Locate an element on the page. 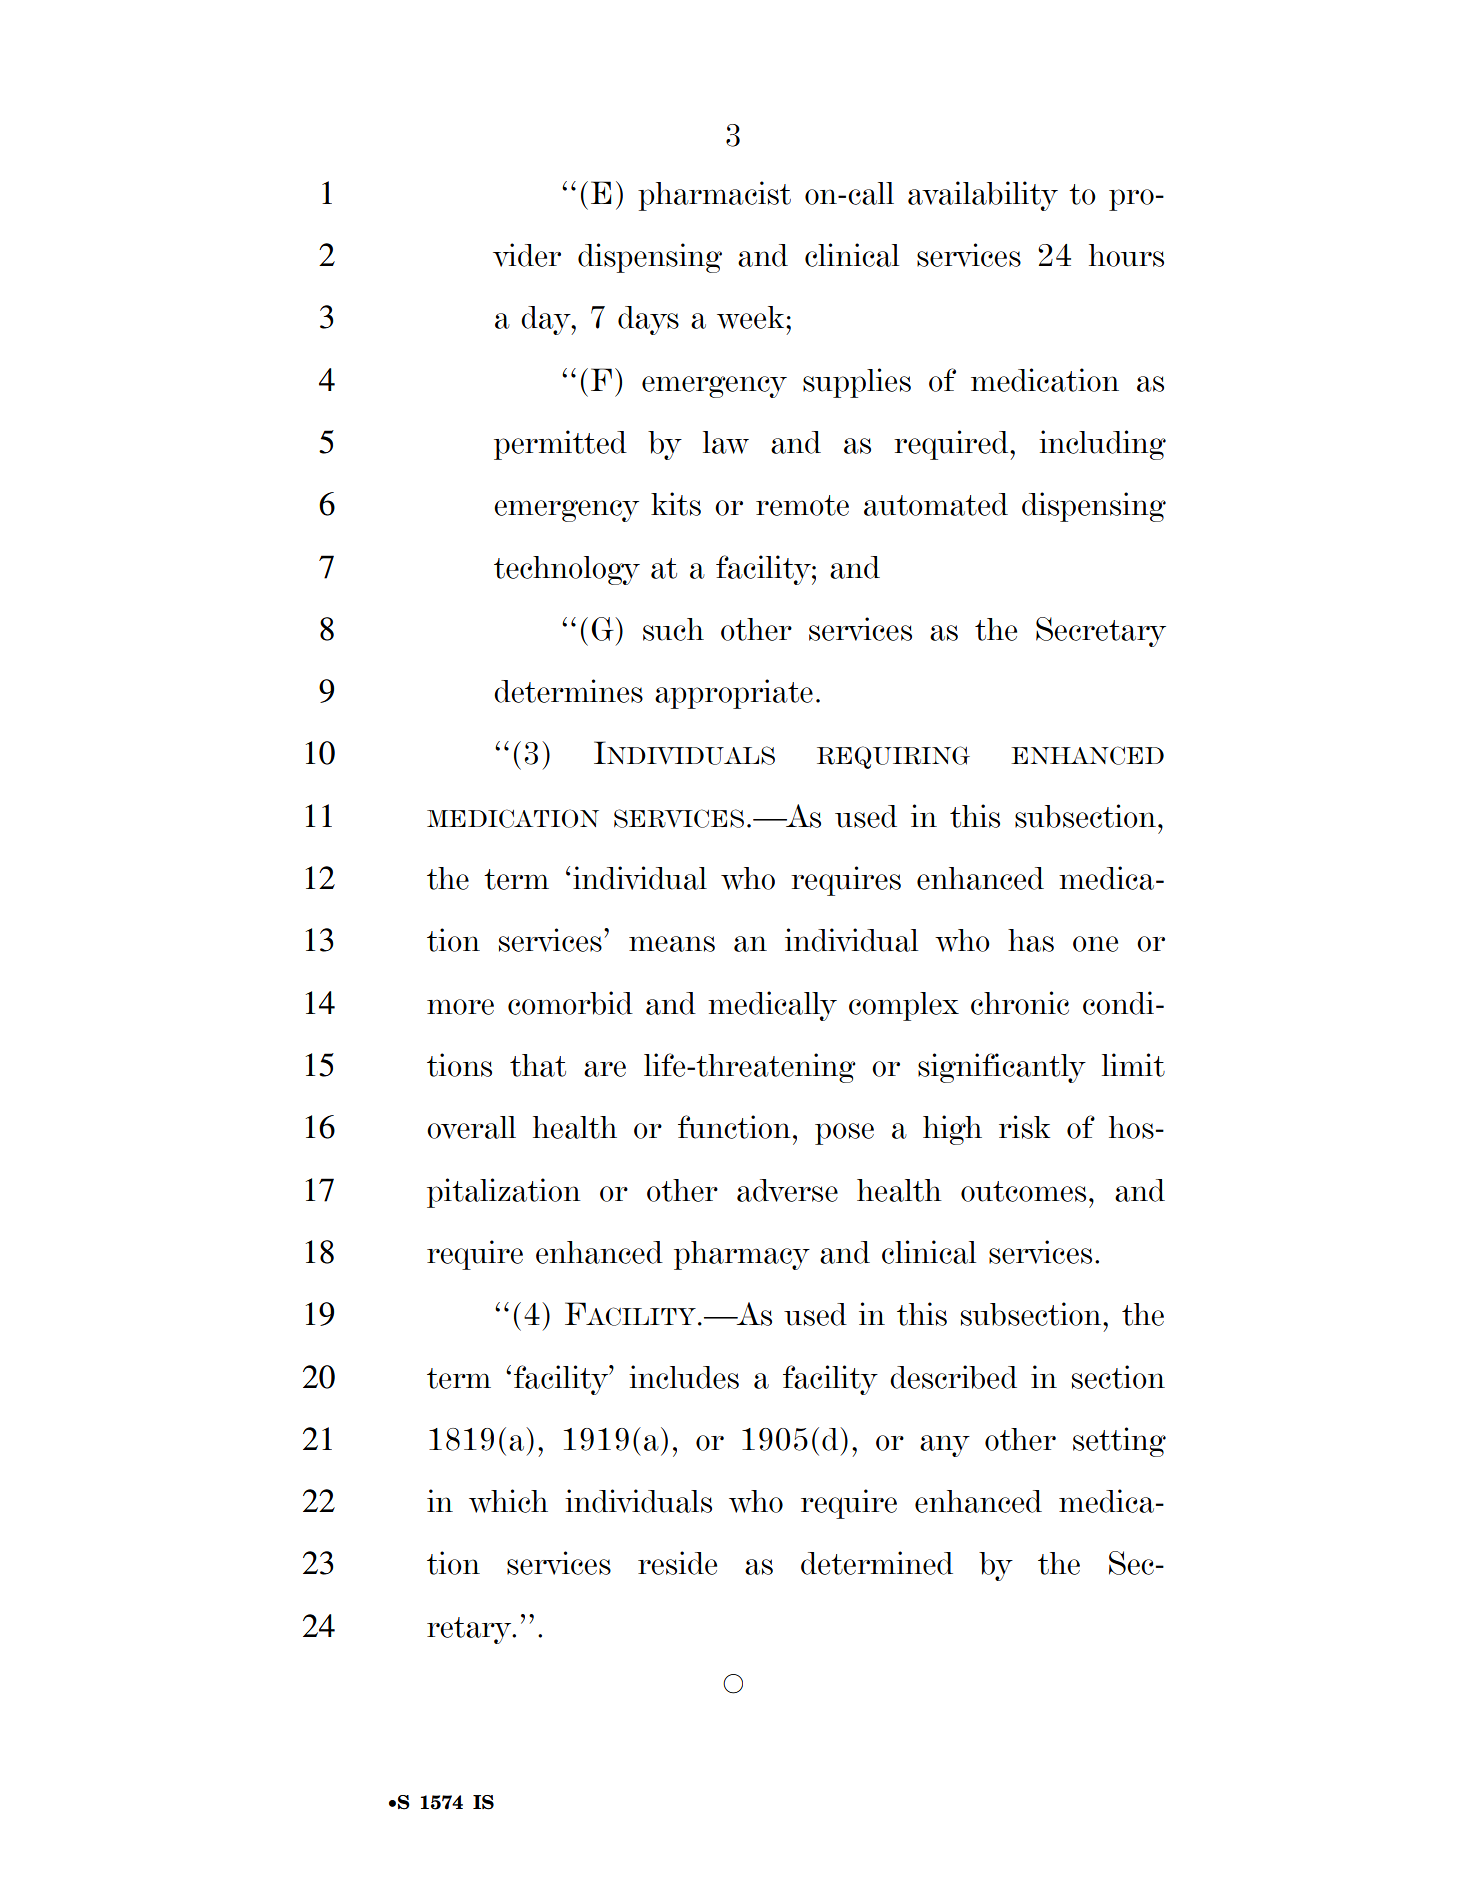  reside is located at coordinates (677, 1563).
